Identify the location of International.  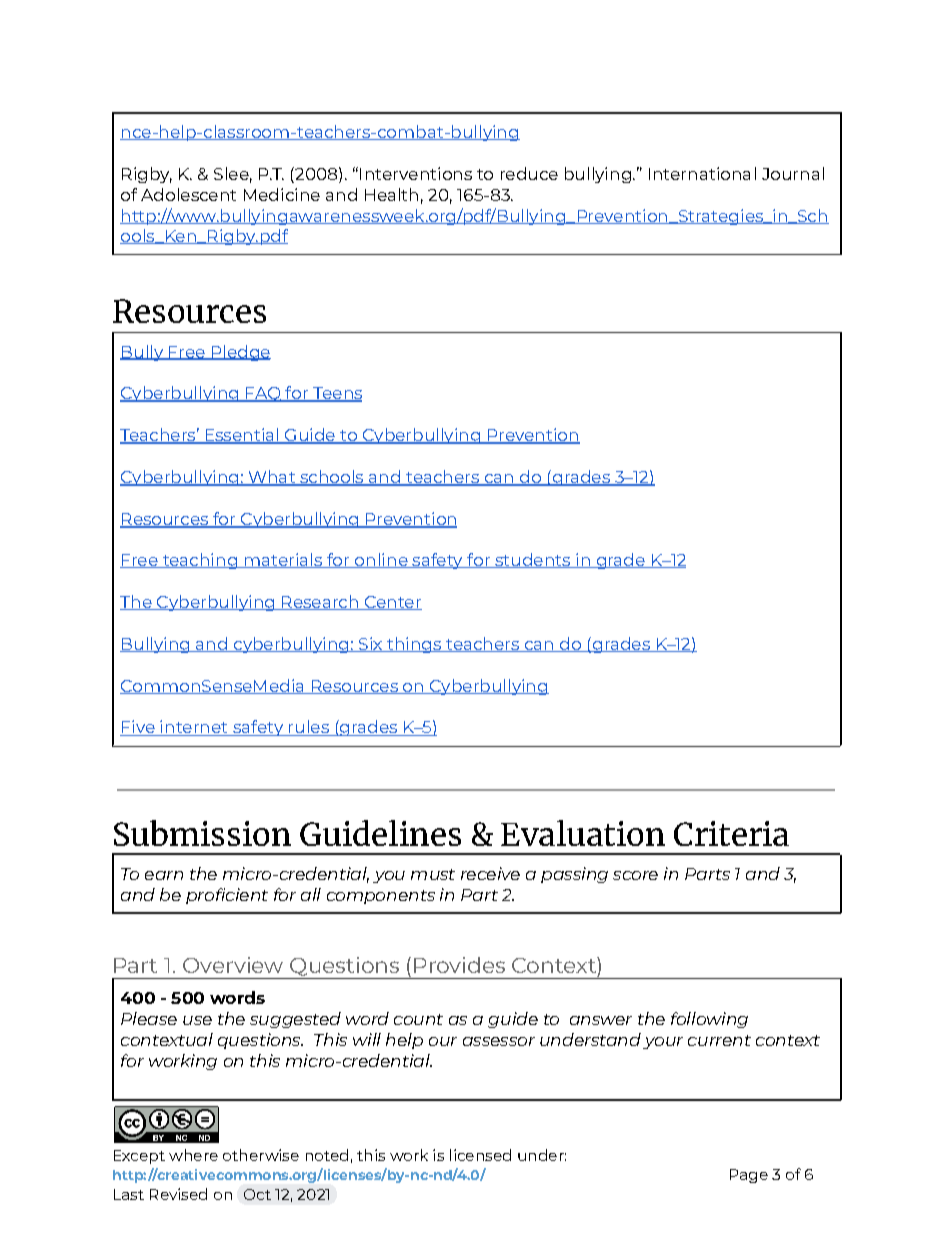
(702, 173).
